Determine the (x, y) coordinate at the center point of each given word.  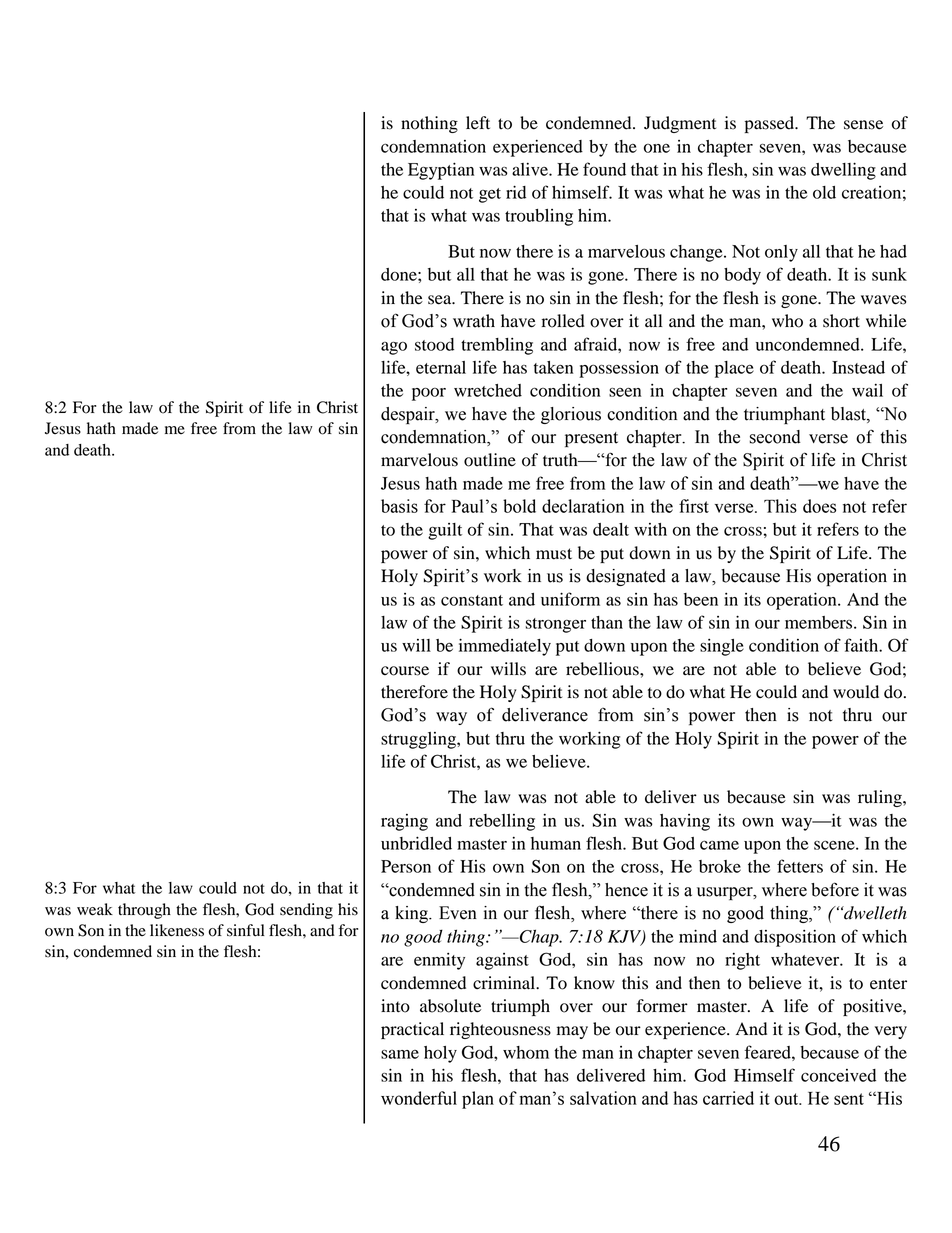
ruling (881, 798)
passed (771, 124)
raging (404, 822)
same (400, 1054)
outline (490, 460)
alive (531, 169)
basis (399, 506)
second (775, 437)
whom (526, 1052)
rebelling (502, 822)
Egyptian (441, 171)
